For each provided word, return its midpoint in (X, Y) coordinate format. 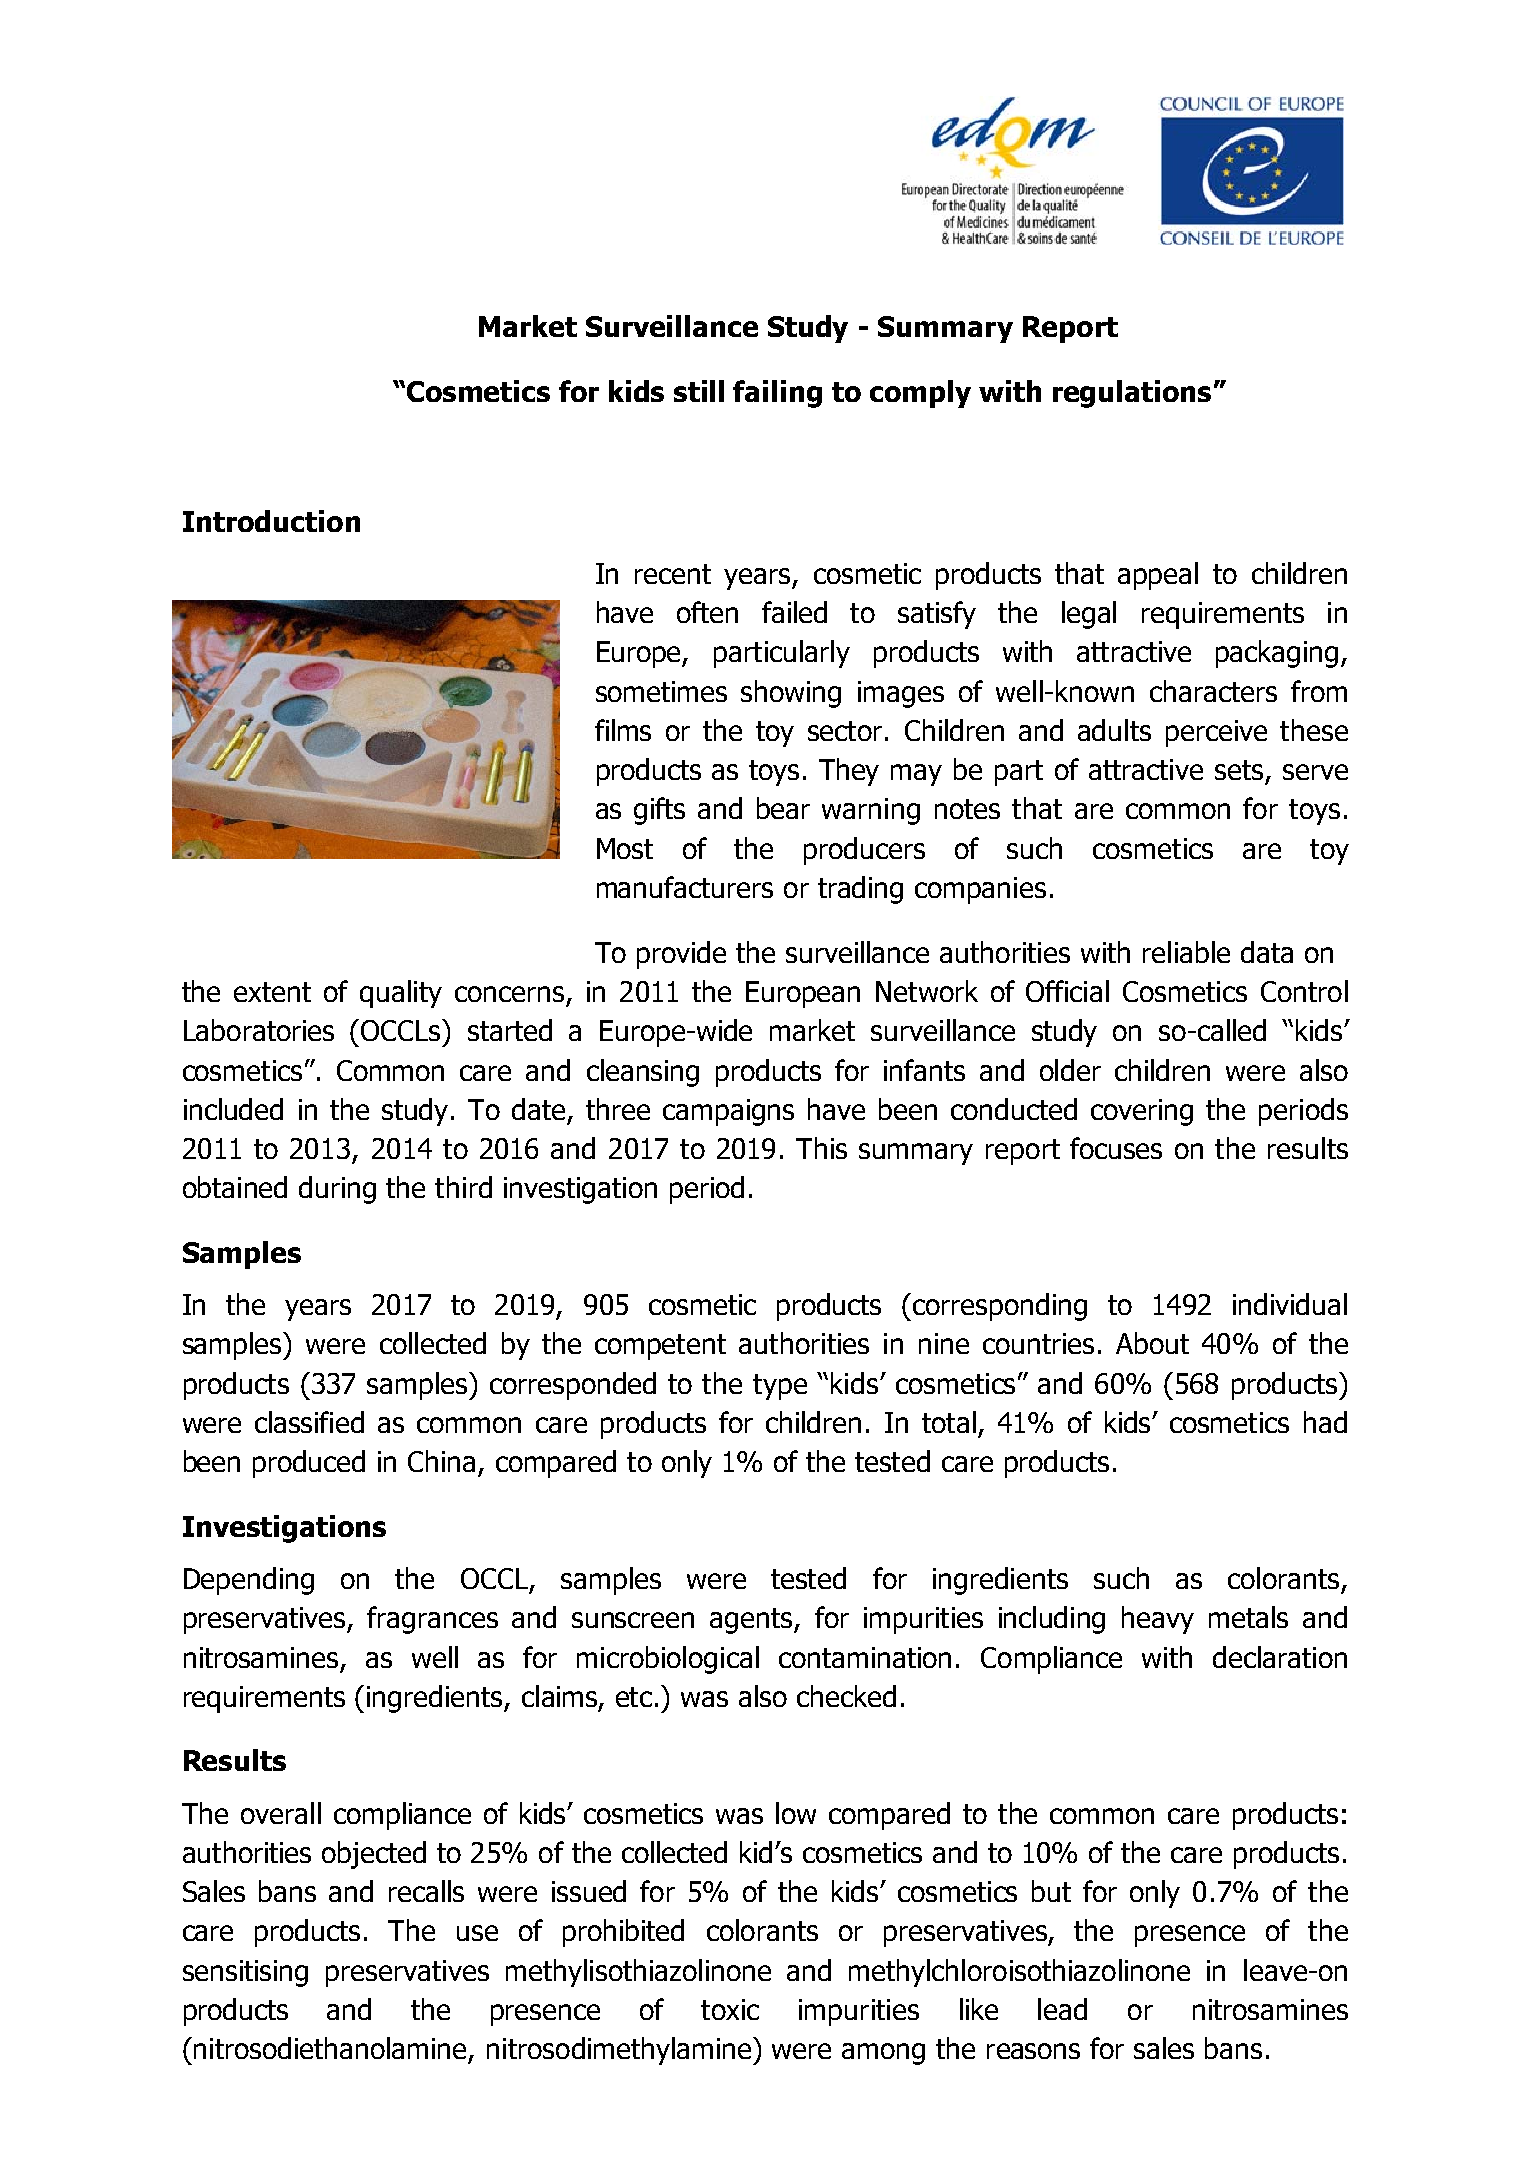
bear (783, 808)
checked (846, 1696)
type (780, 1387)
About (1152, 1343)
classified (309, 1422)
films (623, 730)
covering (1142, 1112)
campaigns (728, 1112)
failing (777, 394)
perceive (1216, 733)
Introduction (271, 521)
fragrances (432, 1620)
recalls (426, 1891)
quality (401, 994)
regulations (1132, 394)
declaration (1280, 1657)
